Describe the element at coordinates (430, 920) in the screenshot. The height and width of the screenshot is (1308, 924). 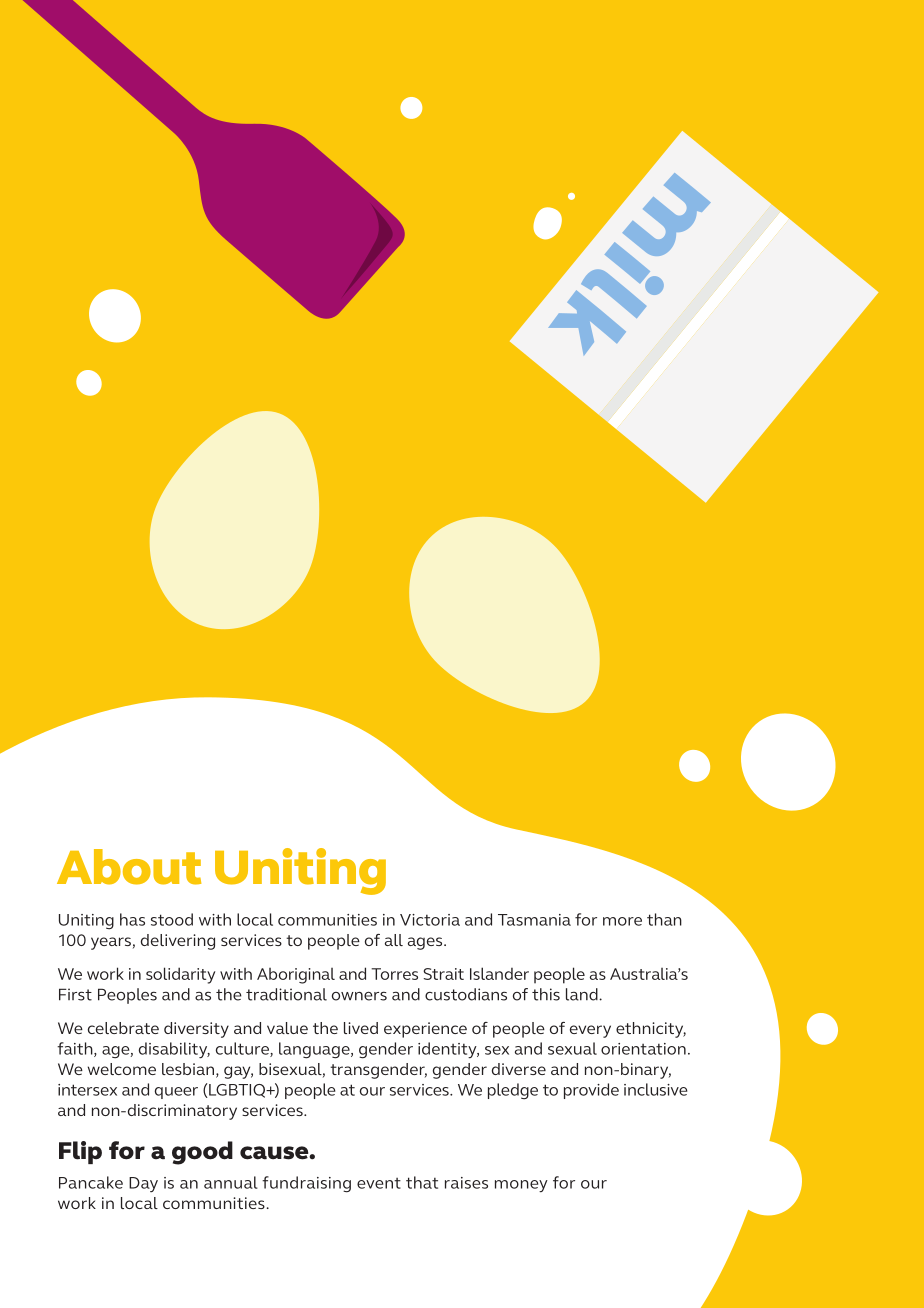
I see `Victoria` at that location.
